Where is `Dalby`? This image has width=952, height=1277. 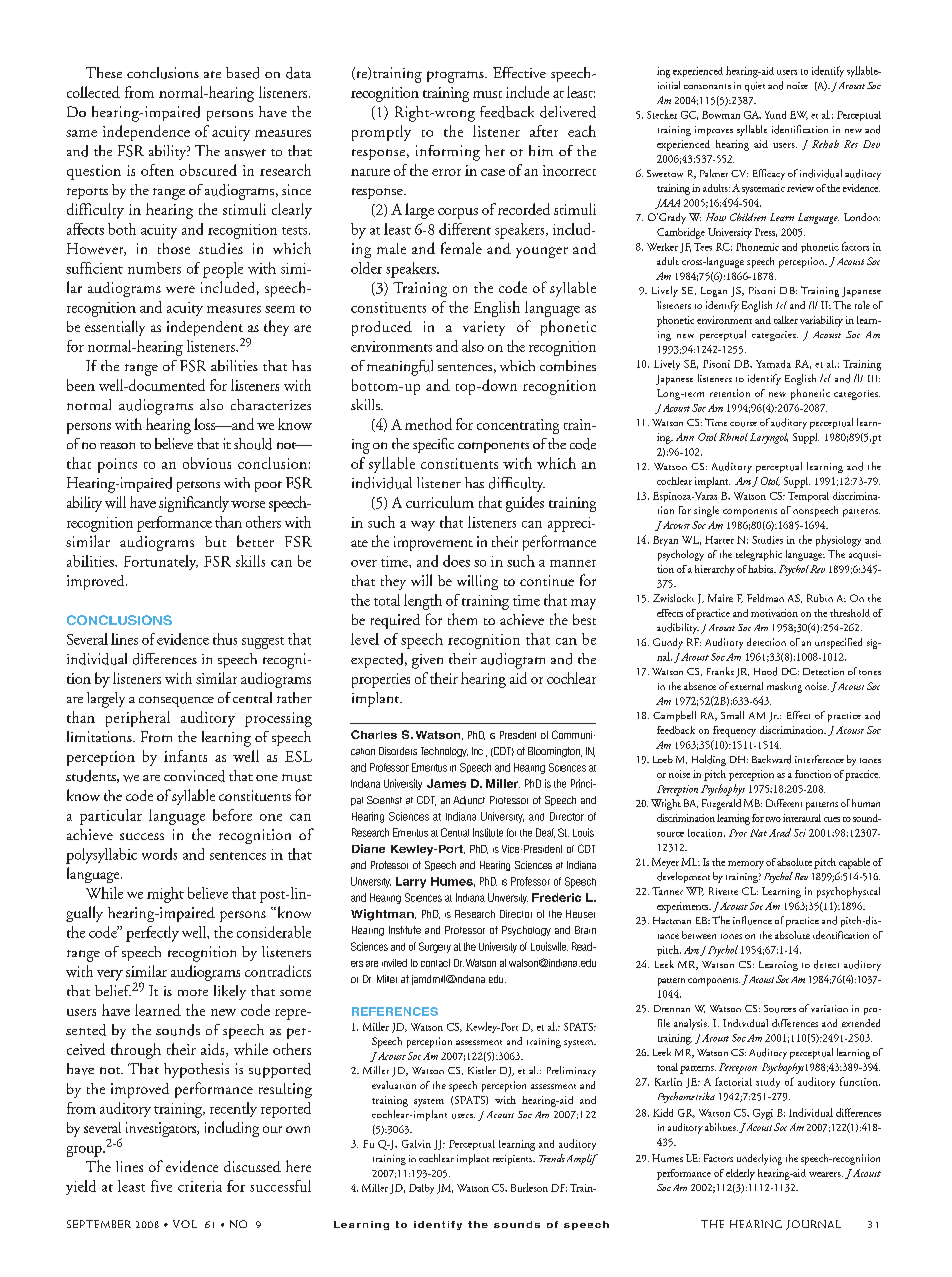
Dalby is located at coordinates (421, 1189).
